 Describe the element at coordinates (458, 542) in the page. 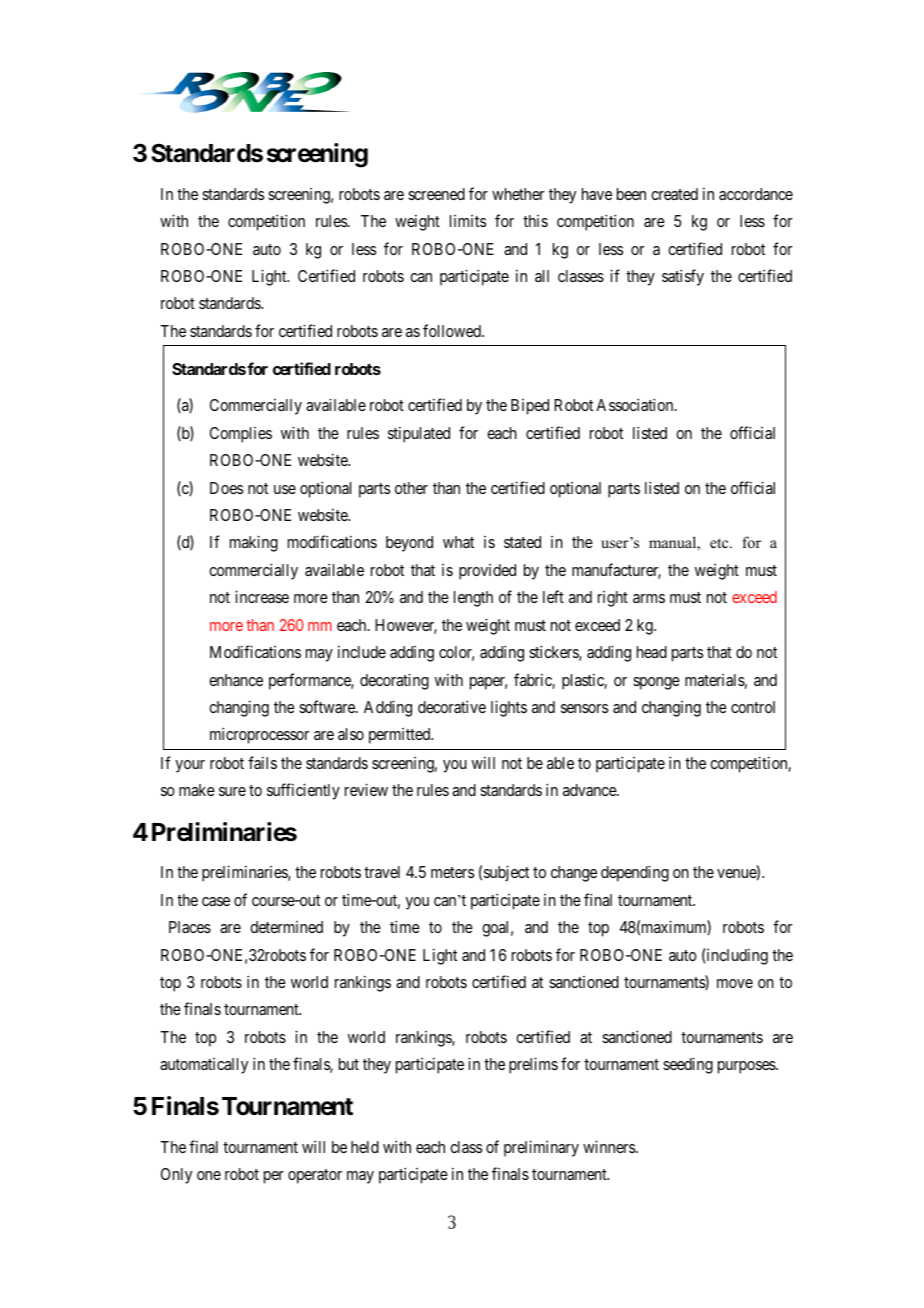

I see `what` at that location.
